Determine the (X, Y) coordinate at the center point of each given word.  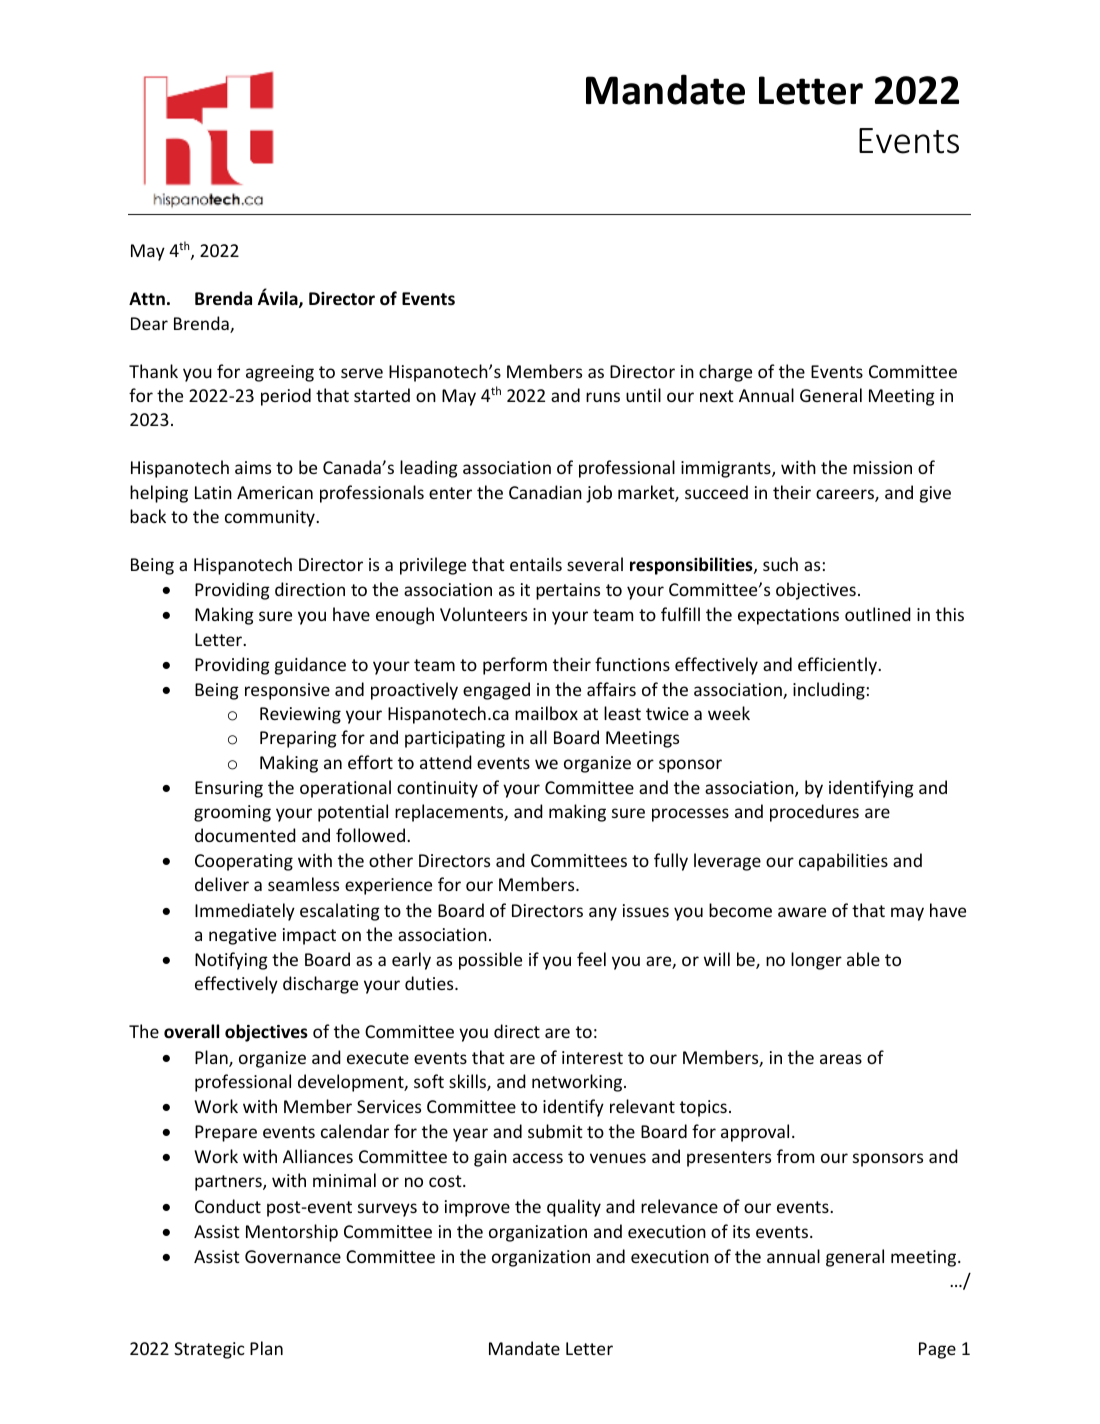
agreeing (280, 373)
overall (191, 1031)
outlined (878, 614)
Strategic (209, 1350)
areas (841, 1059)
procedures (814, 813)
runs (603, 397)
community (271, 518)
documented (245, 835)
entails (536, 564)
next (717, 396)
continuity (437, 789)
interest (592, 1057)
